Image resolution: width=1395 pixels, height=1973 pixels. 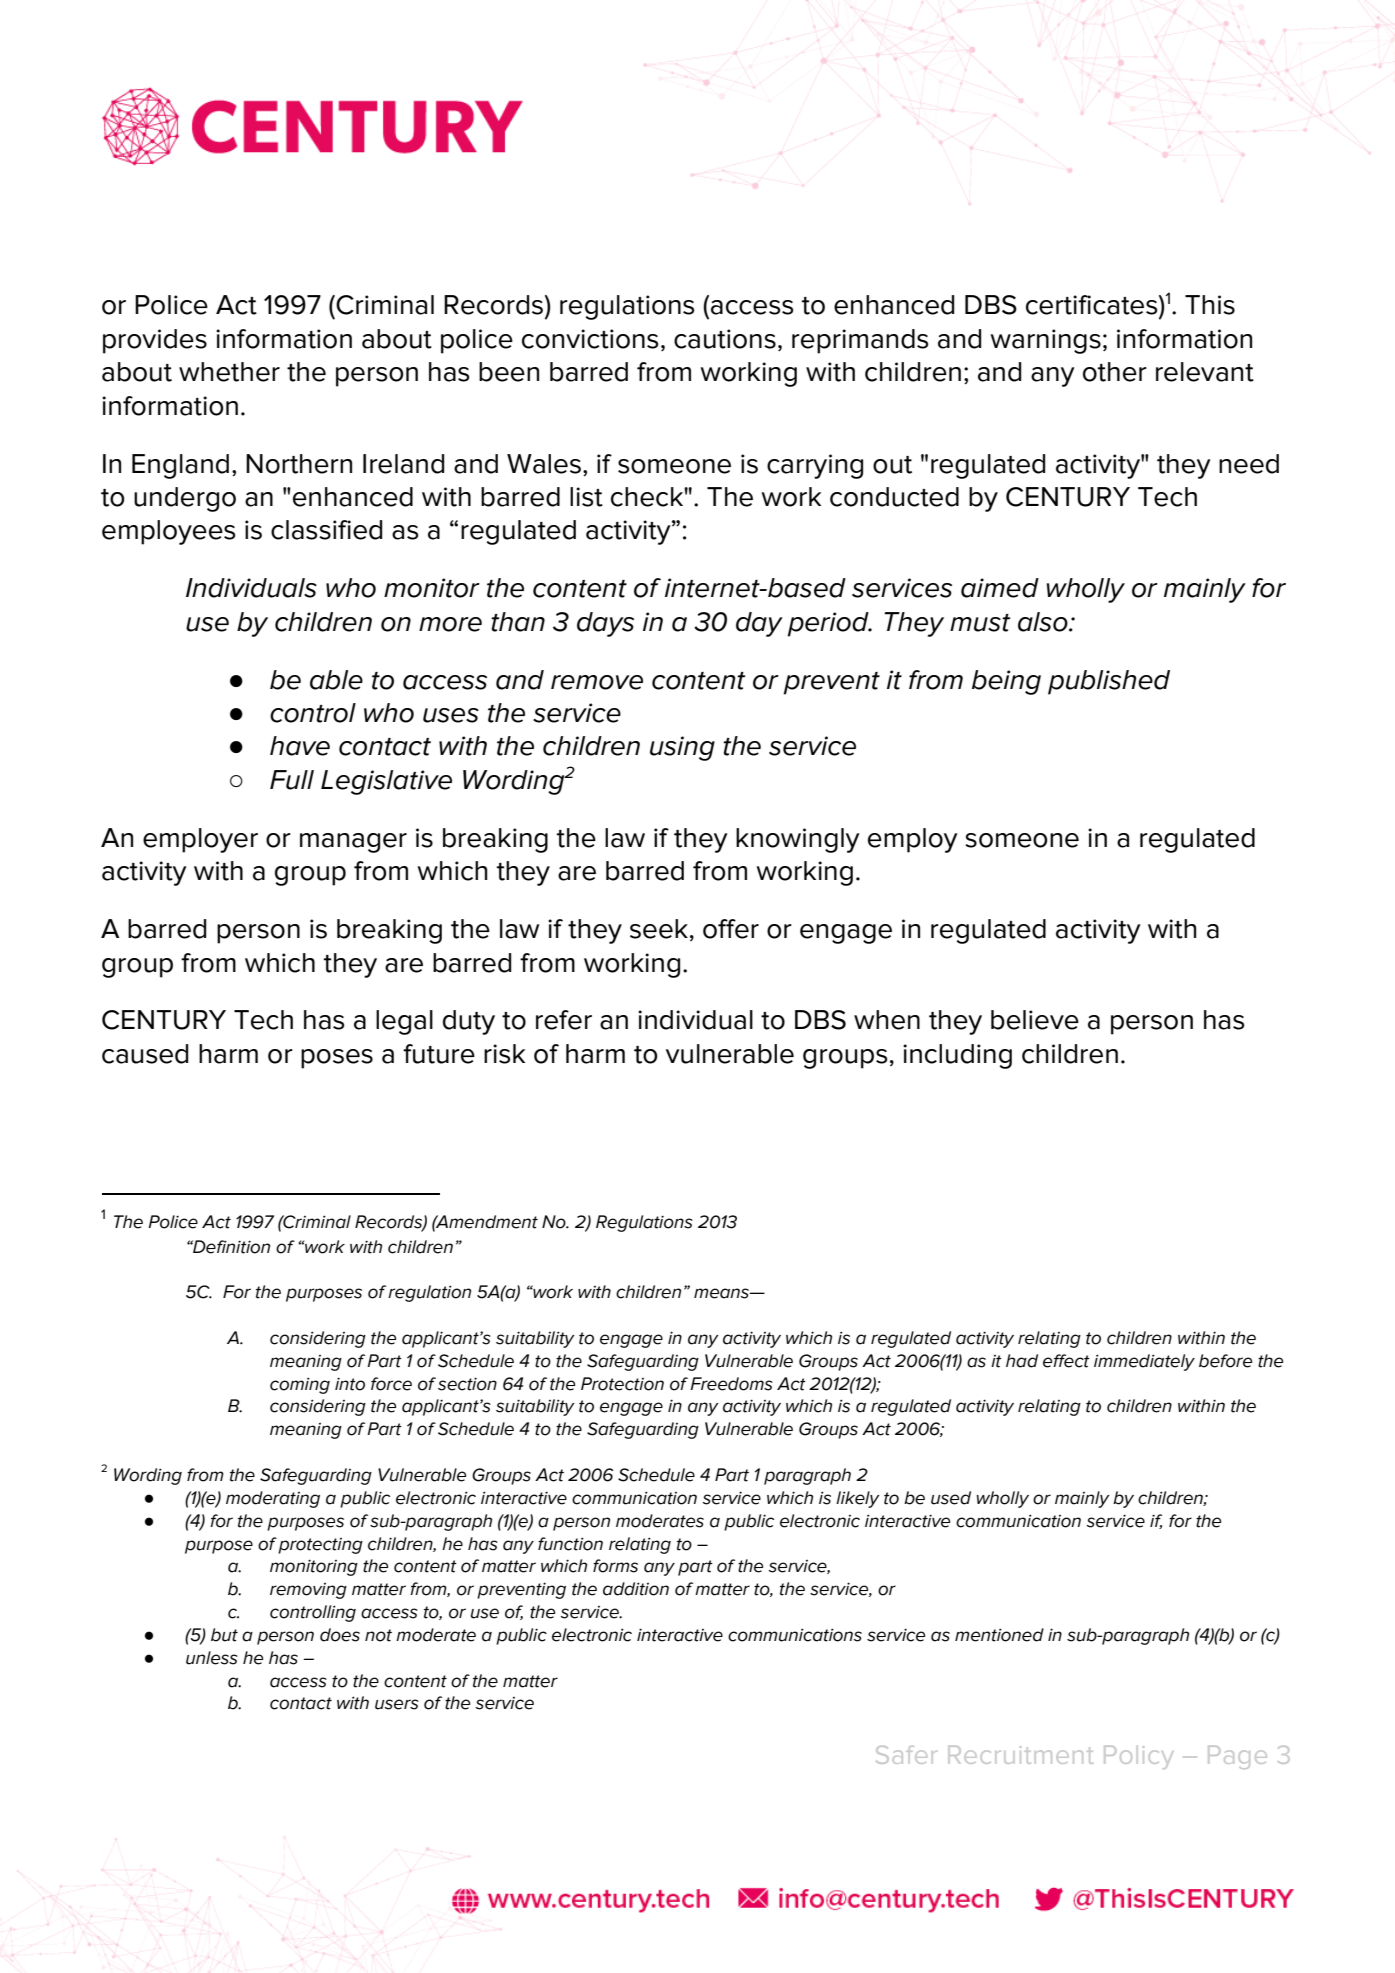 What do you see at coordinates (1035, 1020) in the screenshot?
I see `believe` at bounding box center [1035, 1020].
